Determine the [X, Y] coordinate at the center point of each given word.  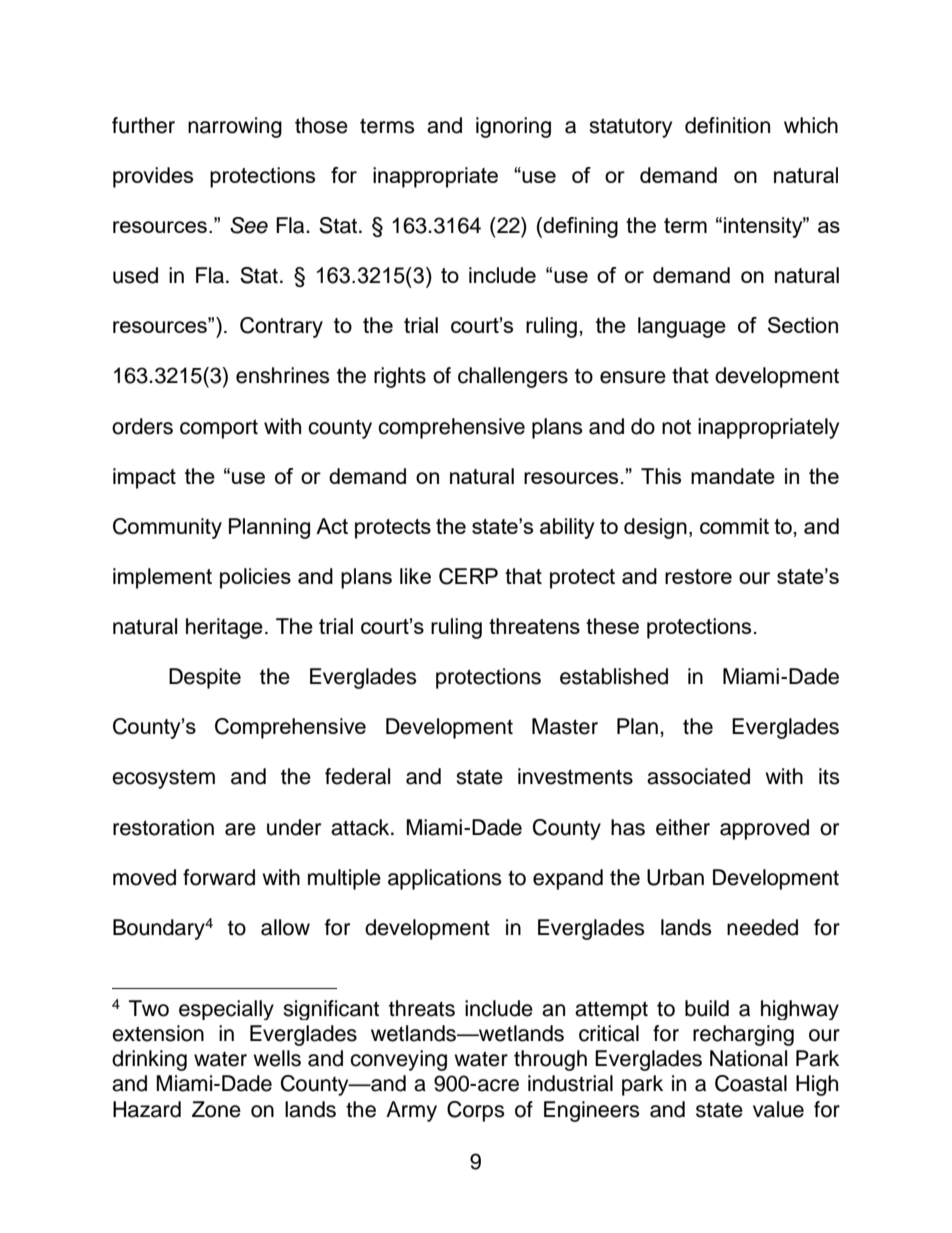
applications [445, 879]
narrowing [235, 127]
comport [219, 429]
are [240, 829]
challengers [513, 377]
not [676, 427]
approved [764, 829]
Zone [216, 1109]
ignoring [513, 127]
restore [698, 576]
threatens [534, 626]
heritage [224, 628]
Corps [476, 1111]
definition [727, 125]
